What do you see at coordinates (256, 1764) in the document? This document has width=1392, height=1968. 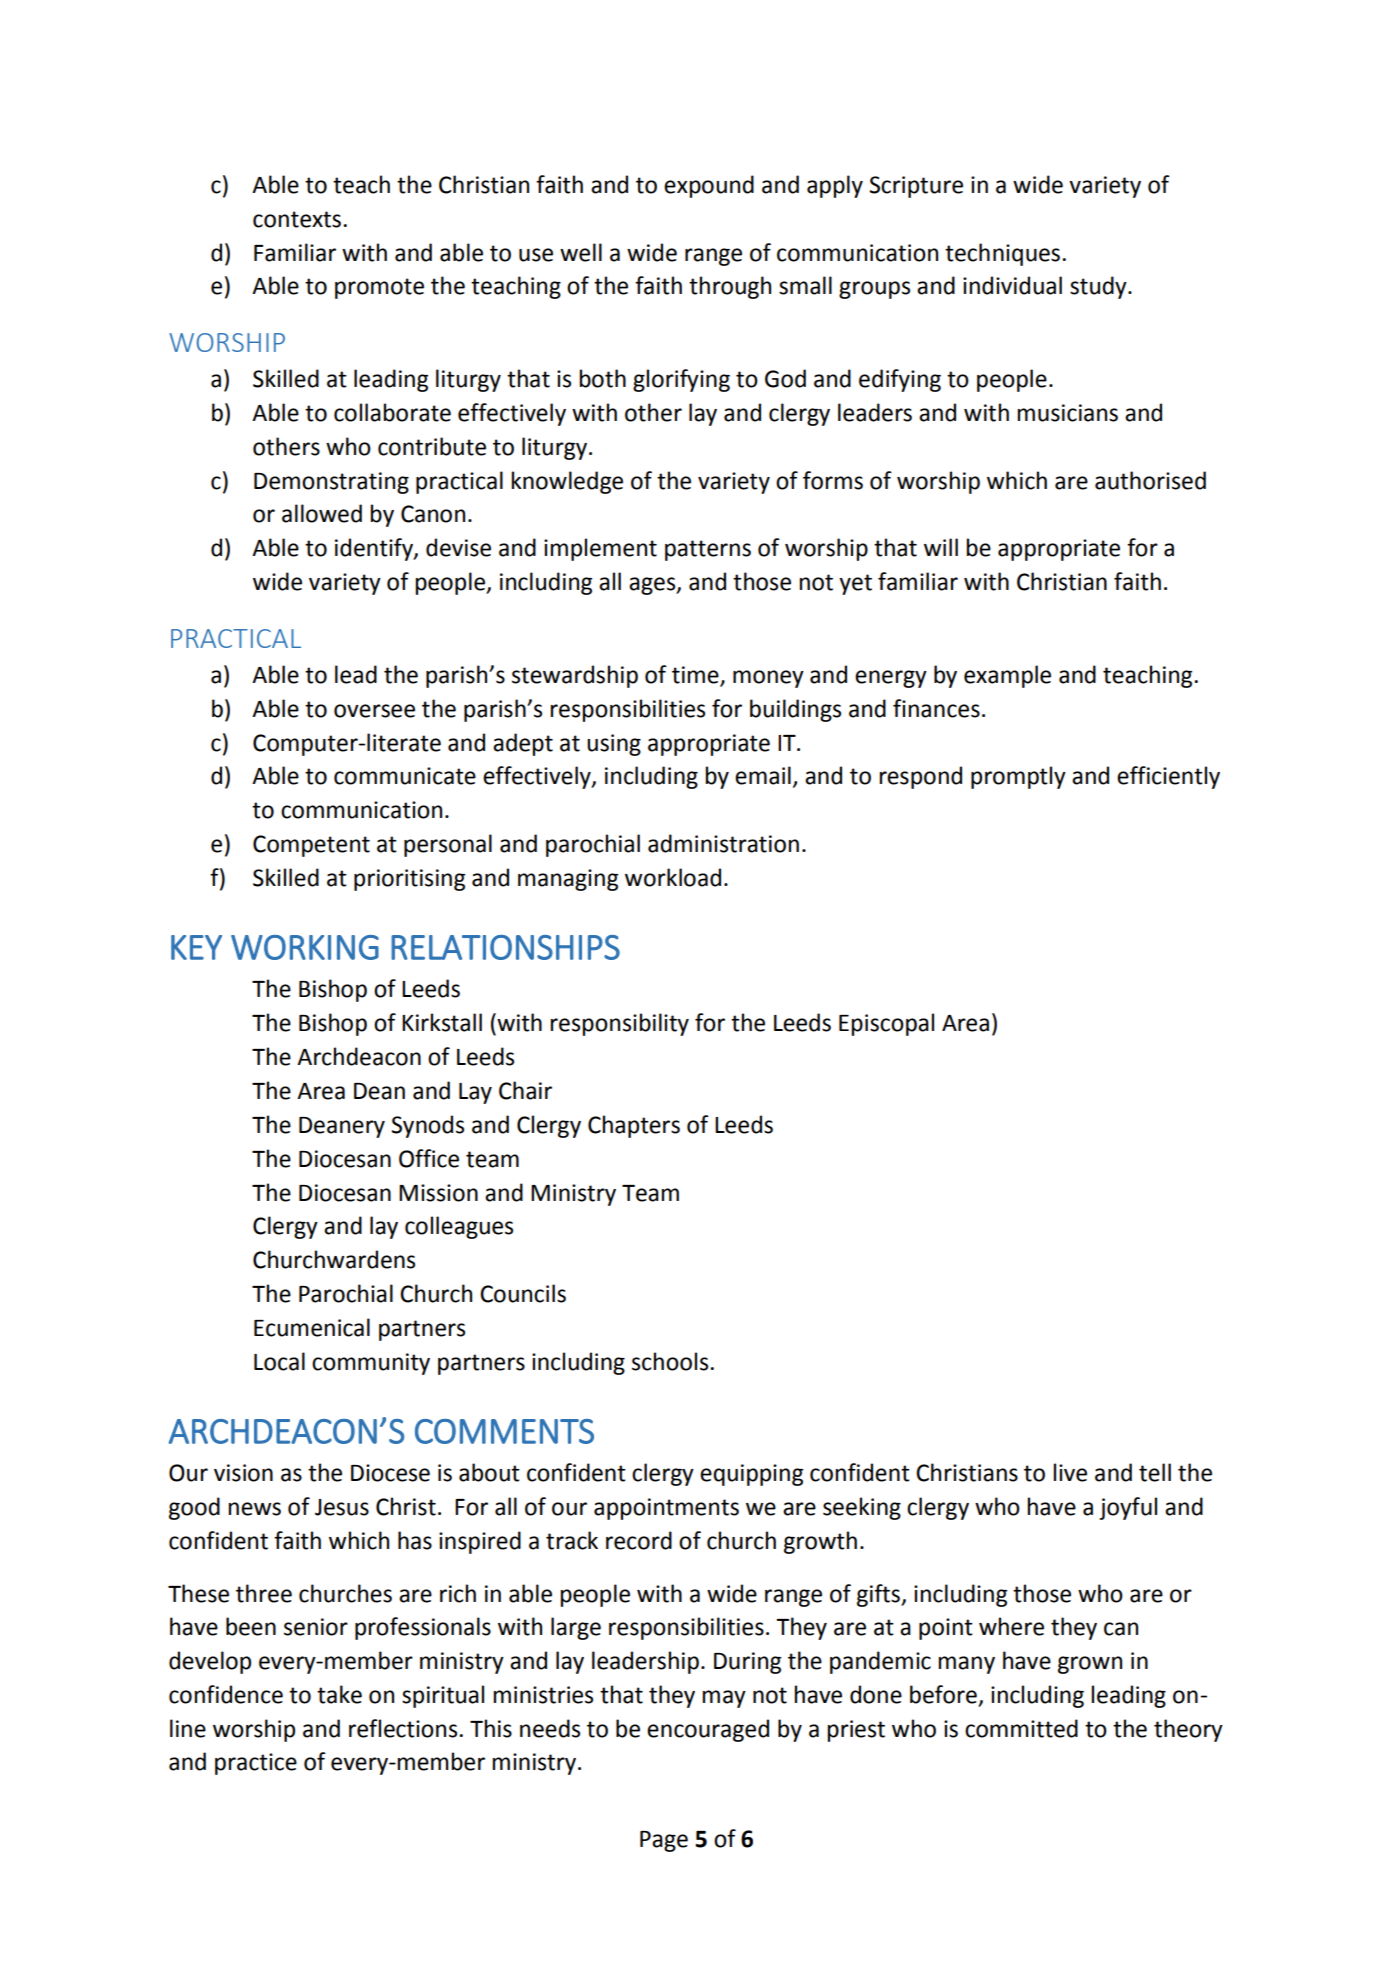 I see `practice` at bounding box center [256, 1764].
